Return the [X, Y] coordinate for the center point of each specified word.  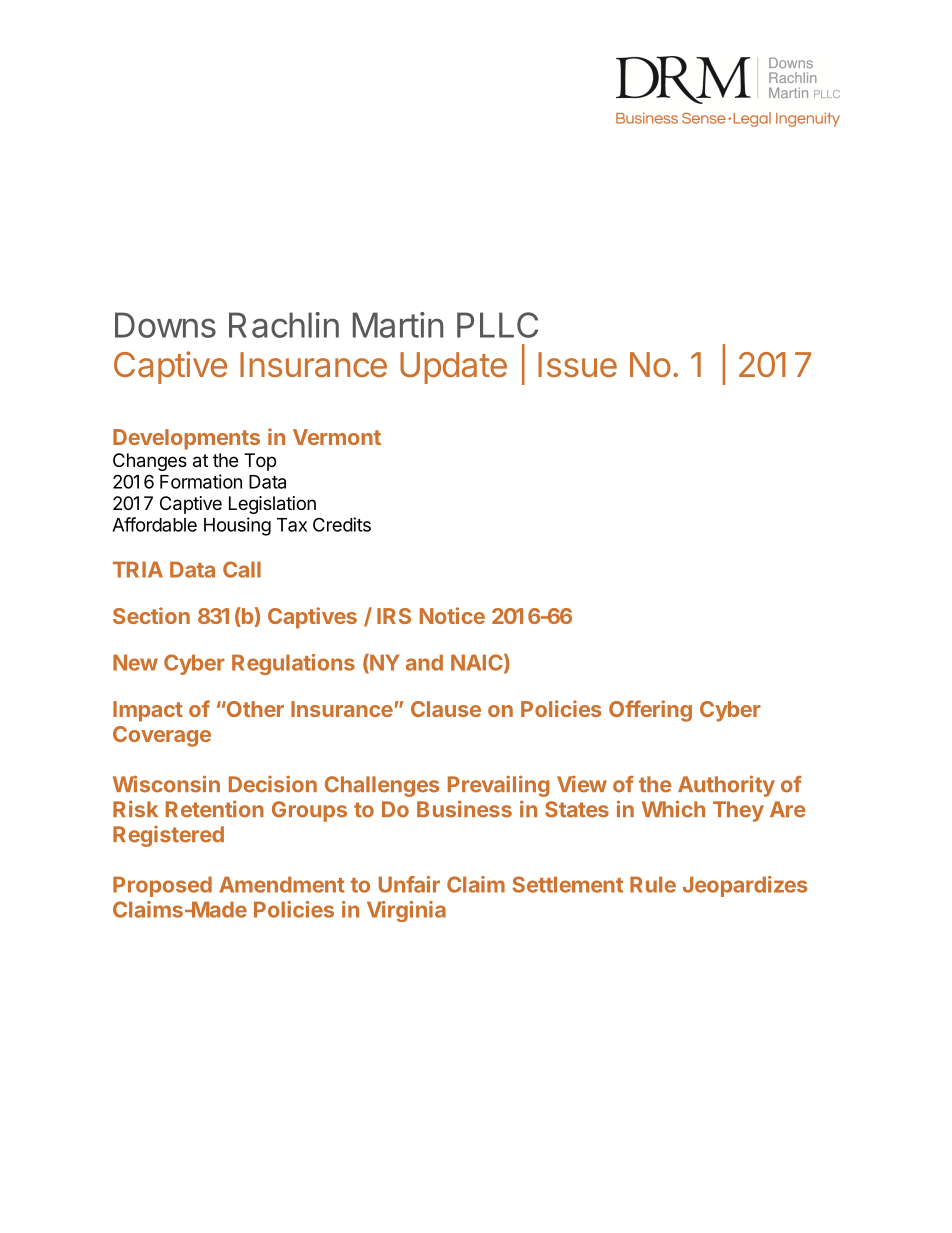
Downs [165, 325]
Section [151, 615]
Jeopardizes [745, 886]
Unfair [409, 884]
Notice [452, 615]
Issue [577, 364]
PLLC [497, 325]
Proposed [162, 886]
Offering [650, 711]
